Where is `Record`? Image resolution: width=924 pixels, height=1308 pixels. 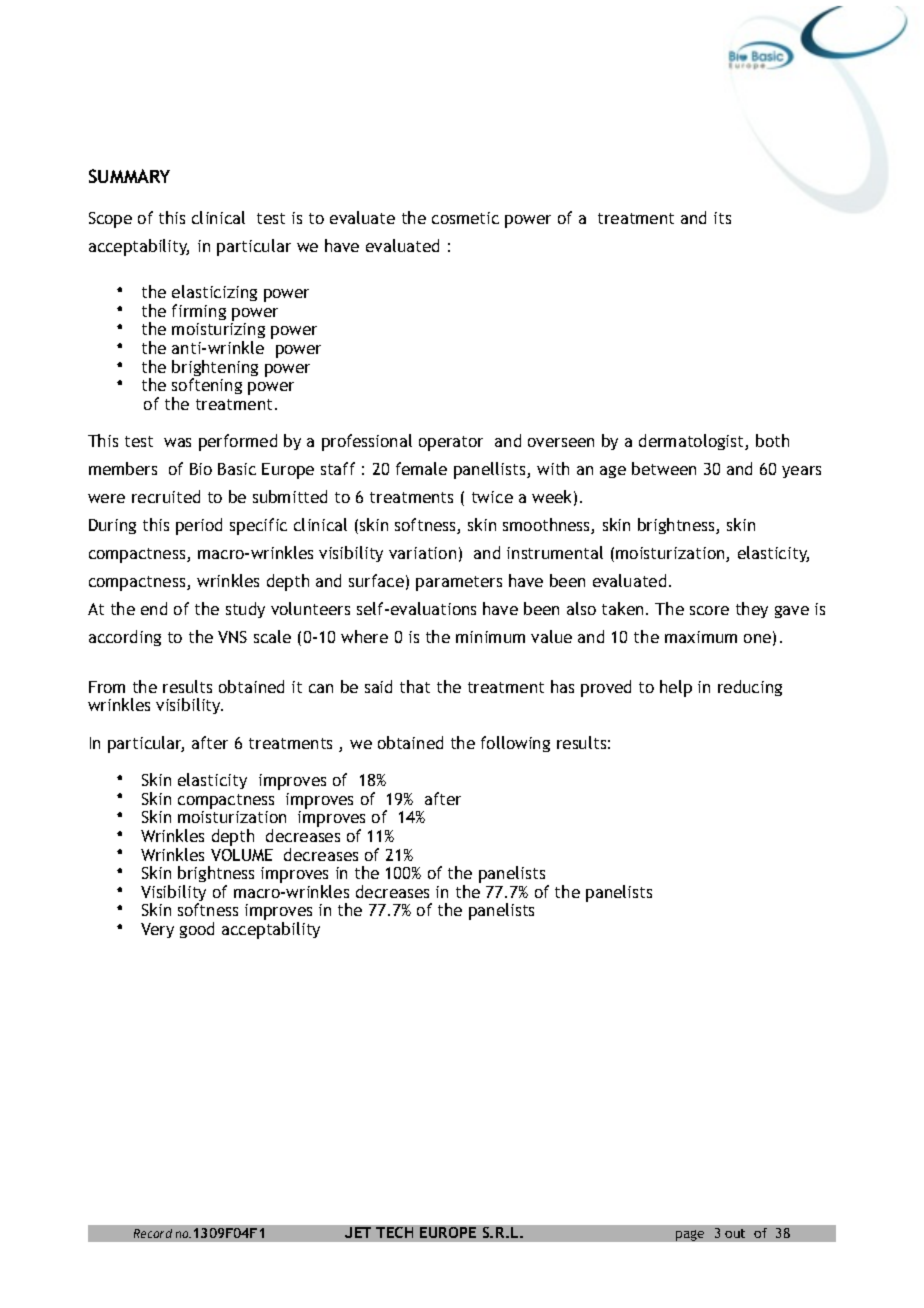 Record is located at coordinates (153, 1233).
